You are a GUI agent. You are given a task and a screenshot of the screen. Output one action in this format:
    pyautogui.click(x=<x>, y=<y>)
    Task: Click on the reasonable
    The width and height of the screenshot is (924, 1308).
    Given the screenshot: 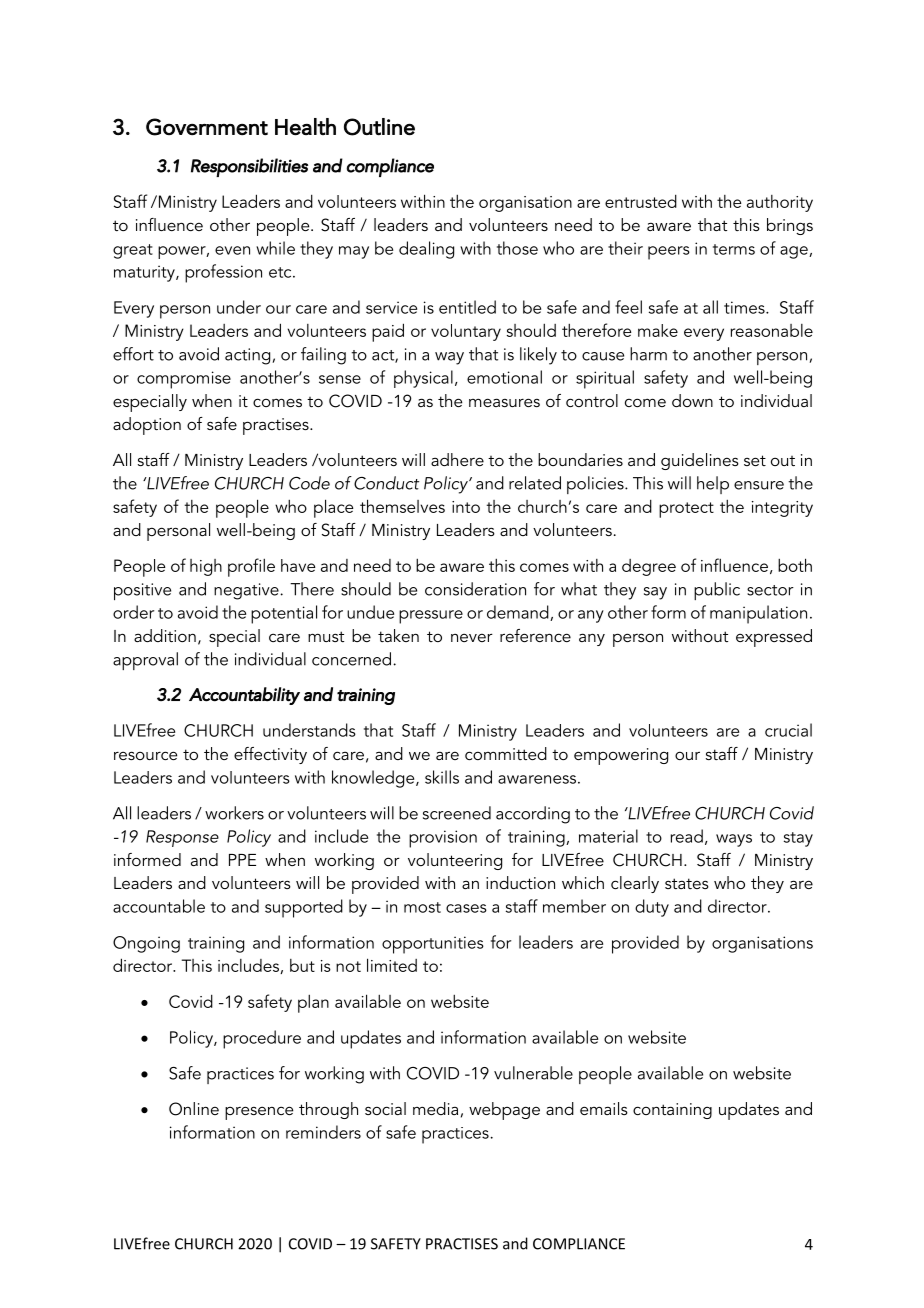 What is the action you would take?
    pyautogui.click(x=771, y=330)
